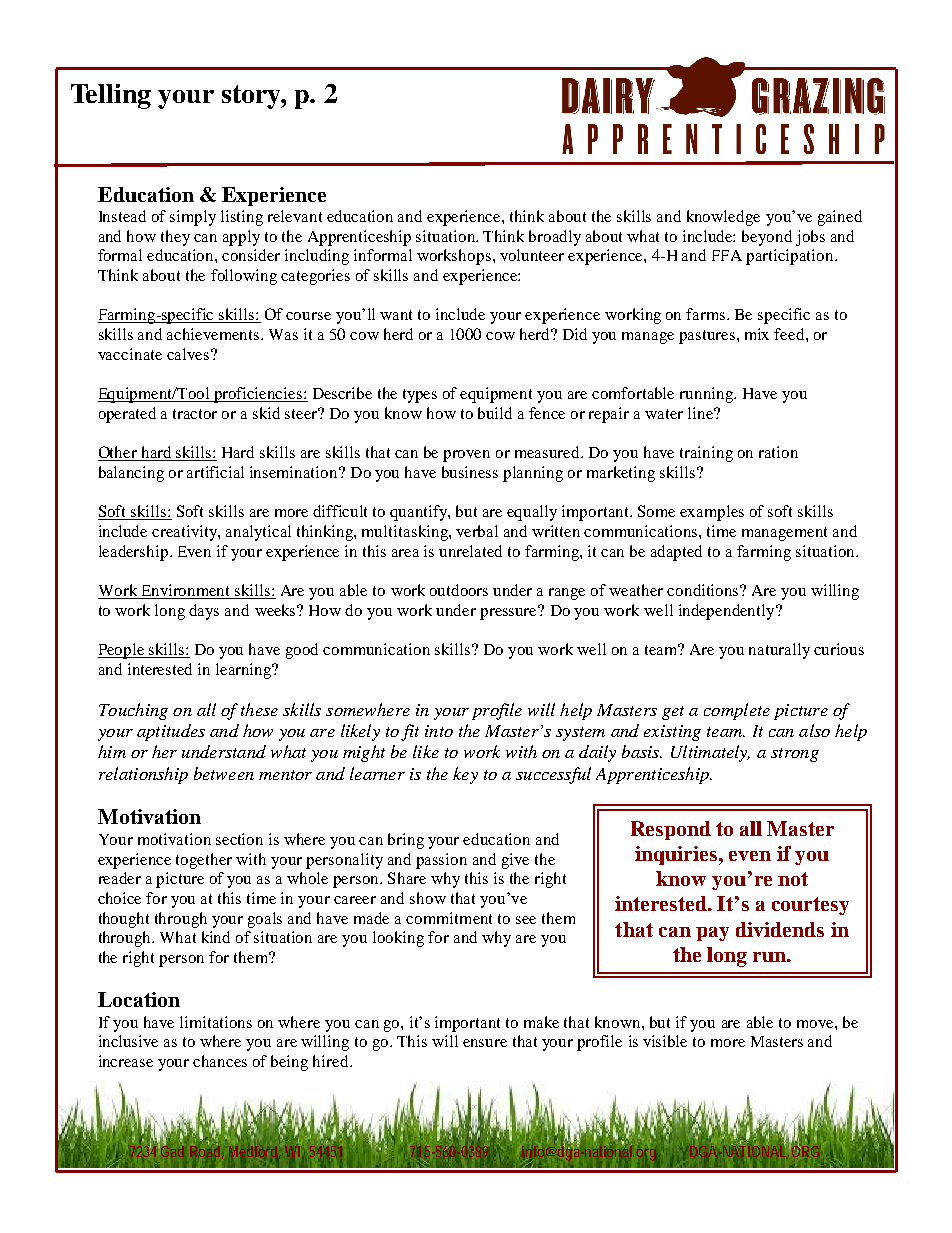  What do you see at coordinates (111, 96) in the screenshot?
I see `Telling` at bounding box center [111, 96].
